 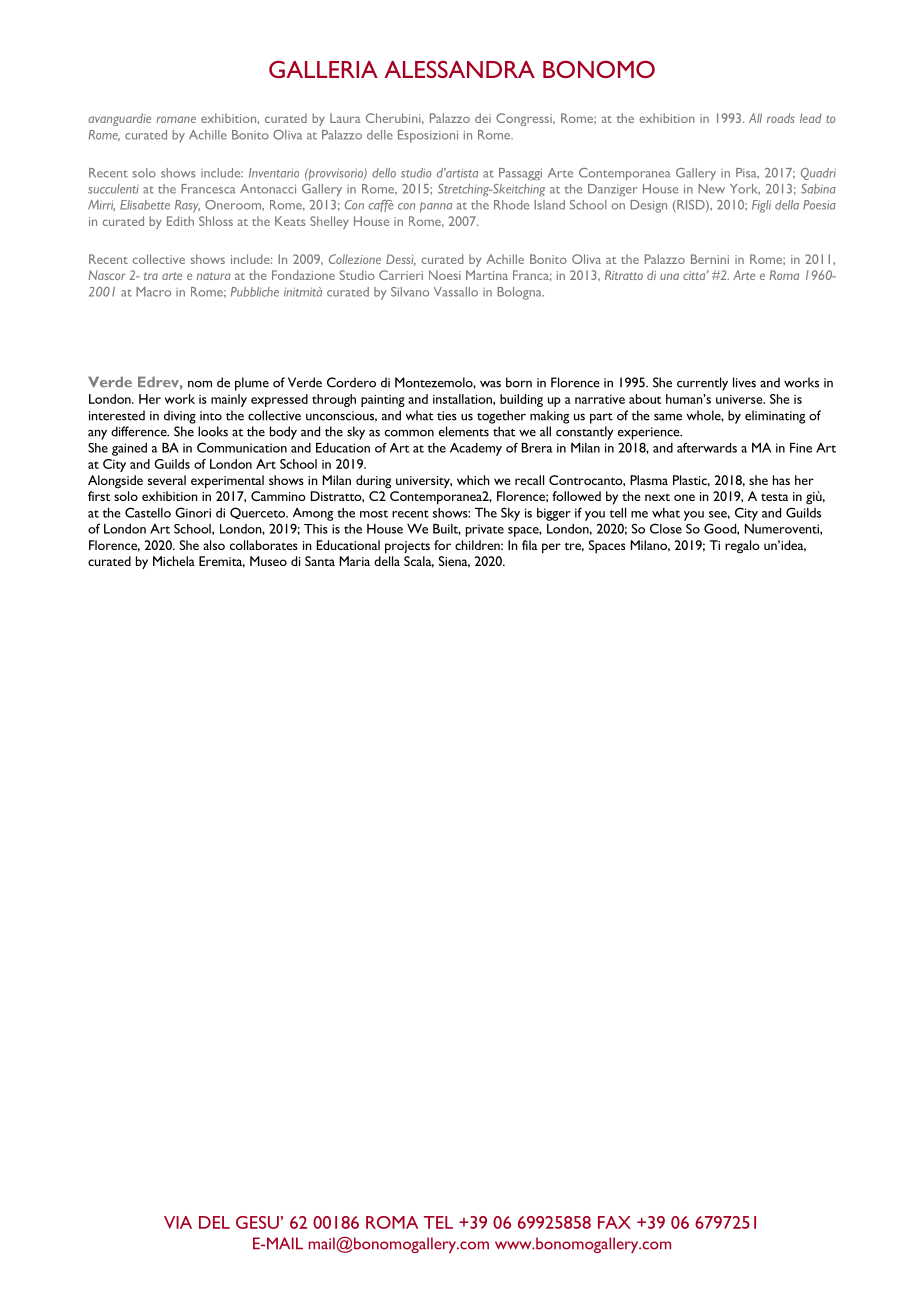 I want to click on Francesca, so click(x=208, y=189).
